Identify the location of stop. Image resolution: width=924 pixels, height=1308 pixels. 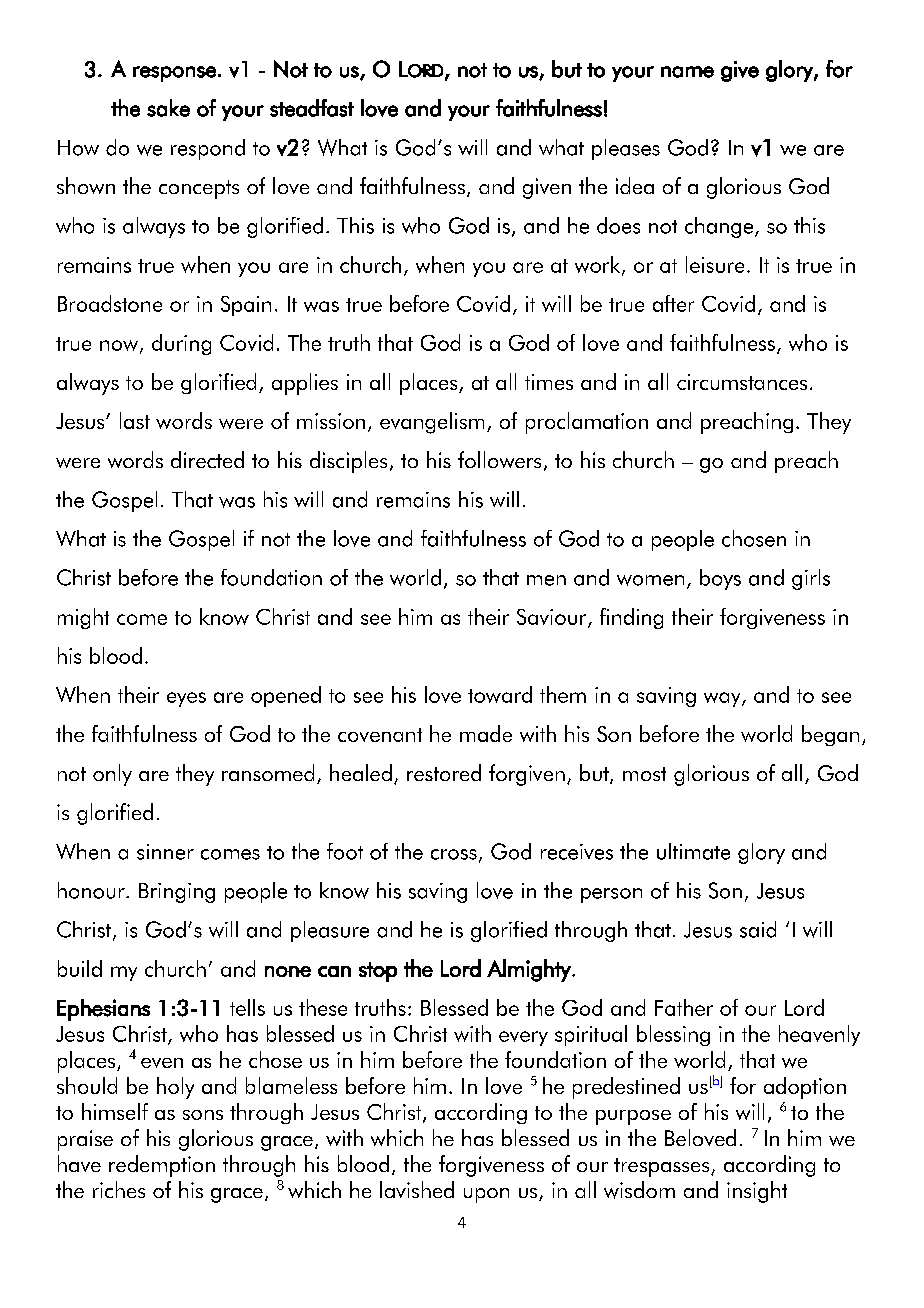
(378, 972).
